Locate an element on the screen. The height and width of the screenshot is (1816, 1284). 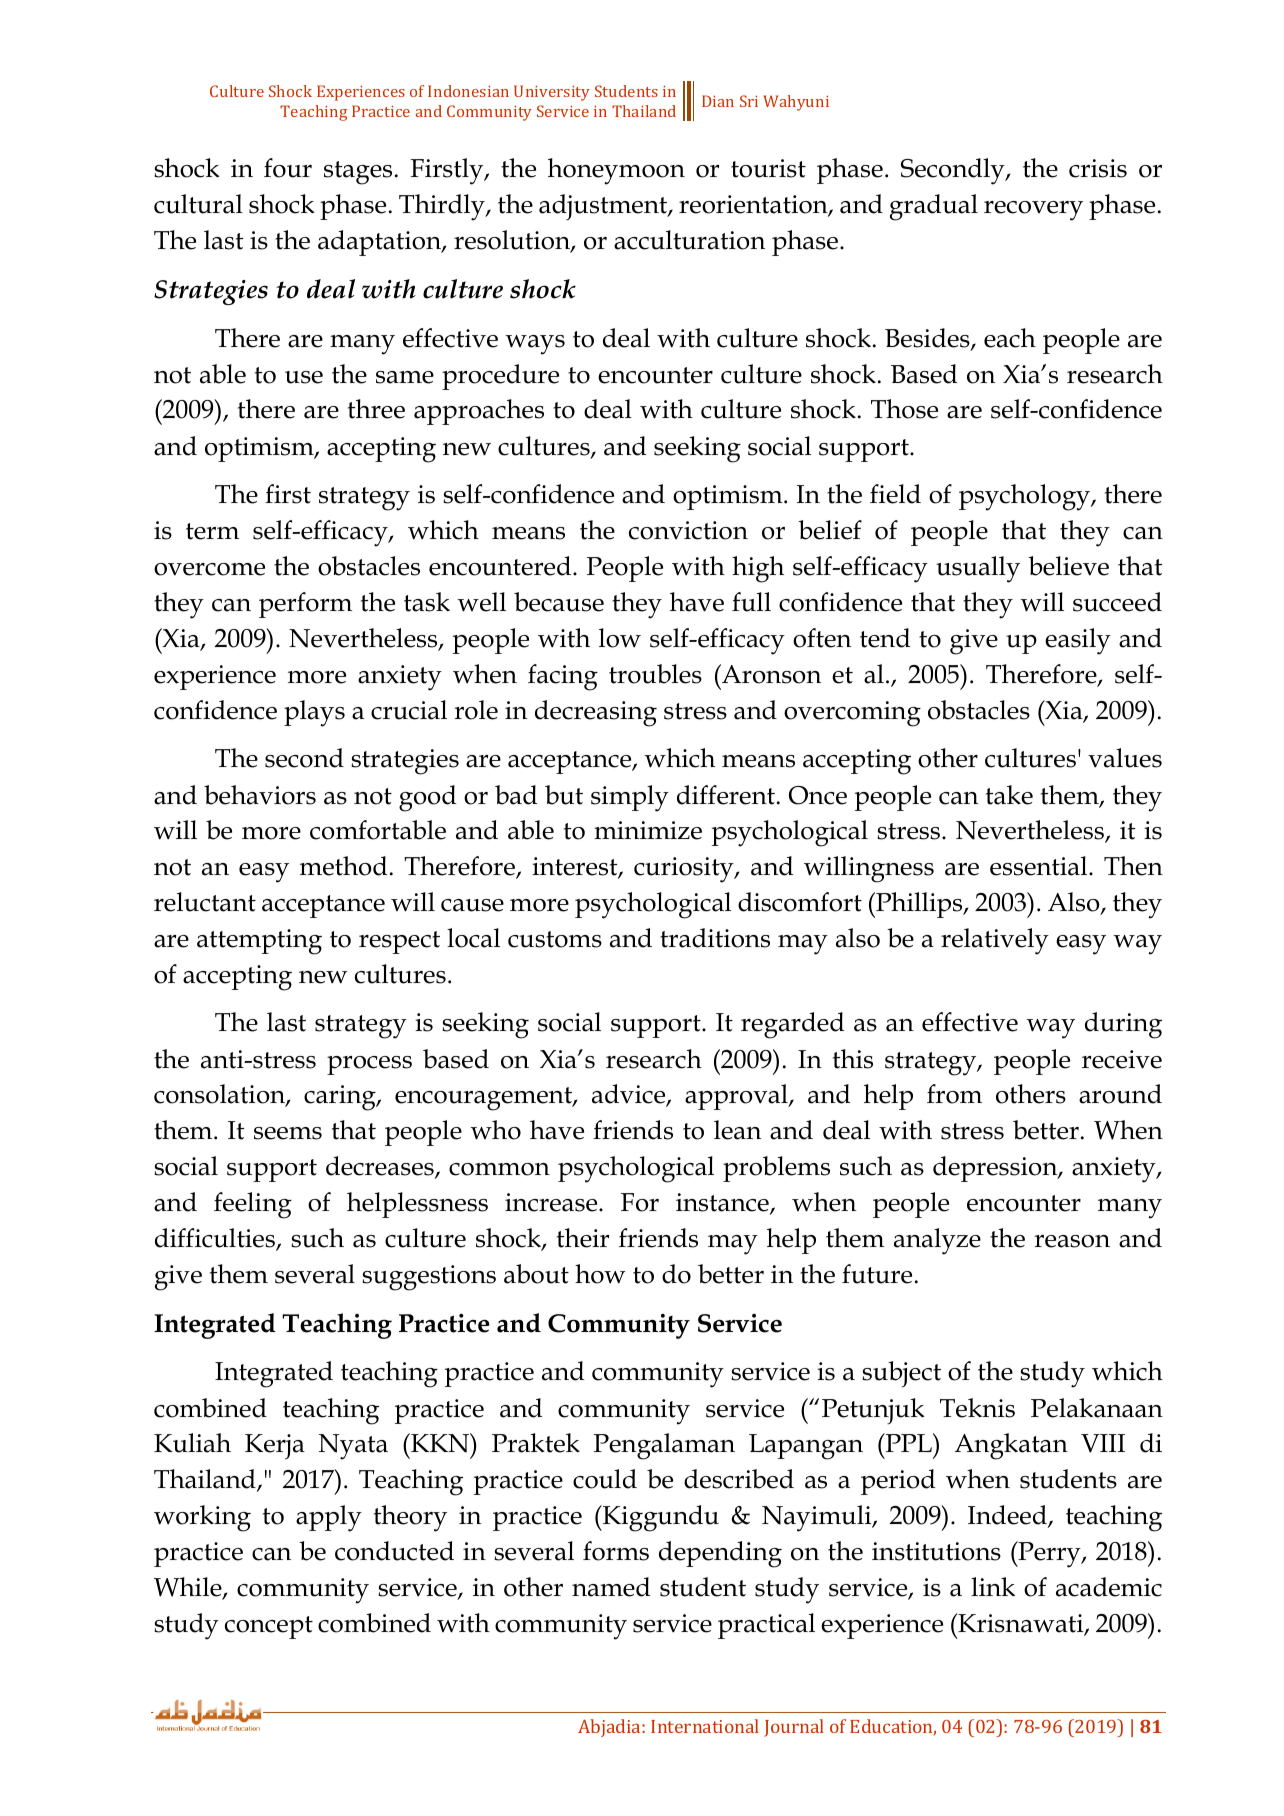
instance is located at coordinates (723, 1203).
